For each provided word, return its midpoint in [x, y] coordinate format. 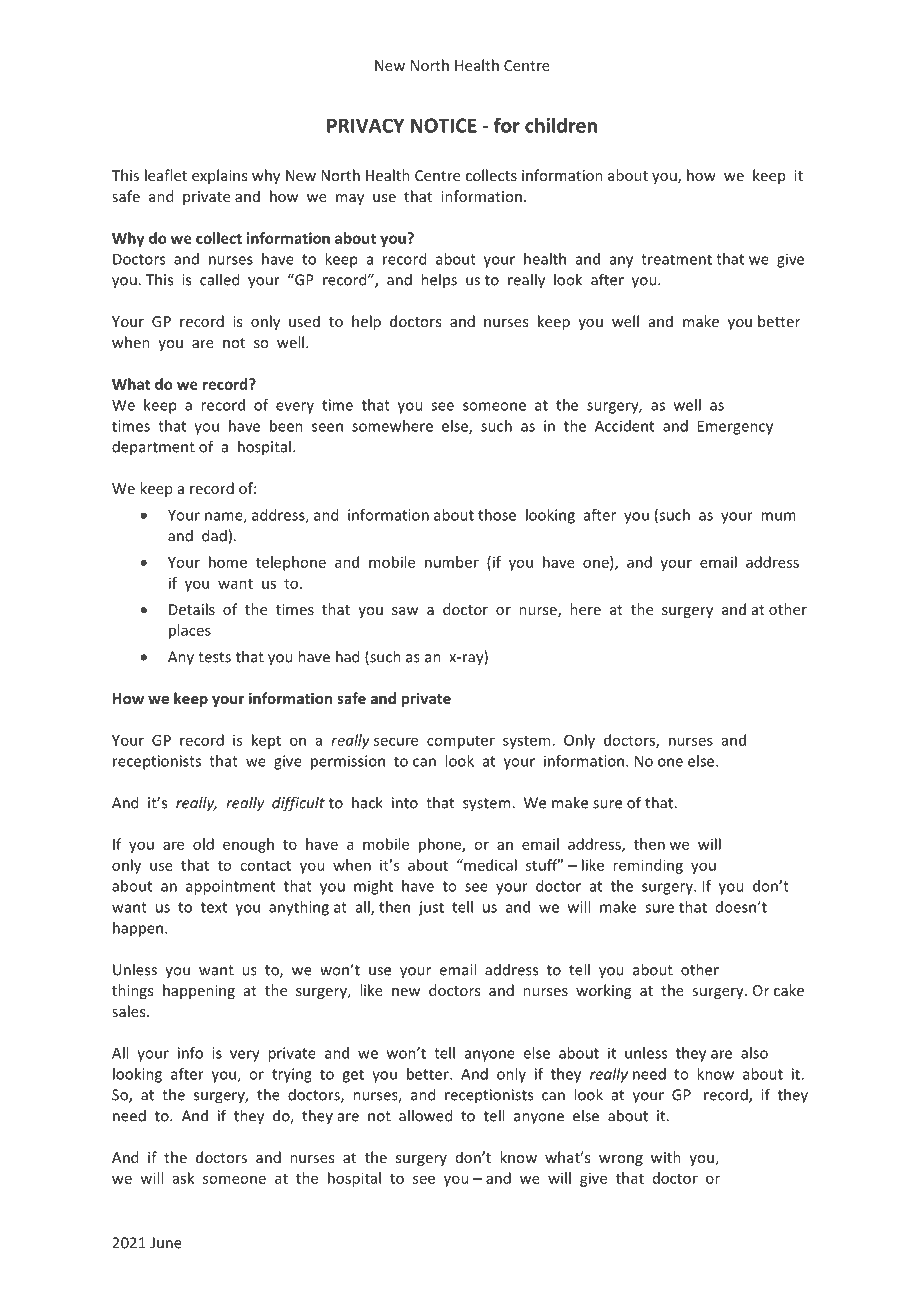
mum [778, 516]
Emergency [735, 427]
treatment [676, 259]
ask [183, 1178]
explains [219, 176]
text [214, 907]
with [666, 1157]
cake [789, 990]
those [497, 515]
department [153, 448]
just [431, 908]
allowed [425, 1115]
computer [461, 742]
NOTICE [444, 125]
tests [214, 657]
